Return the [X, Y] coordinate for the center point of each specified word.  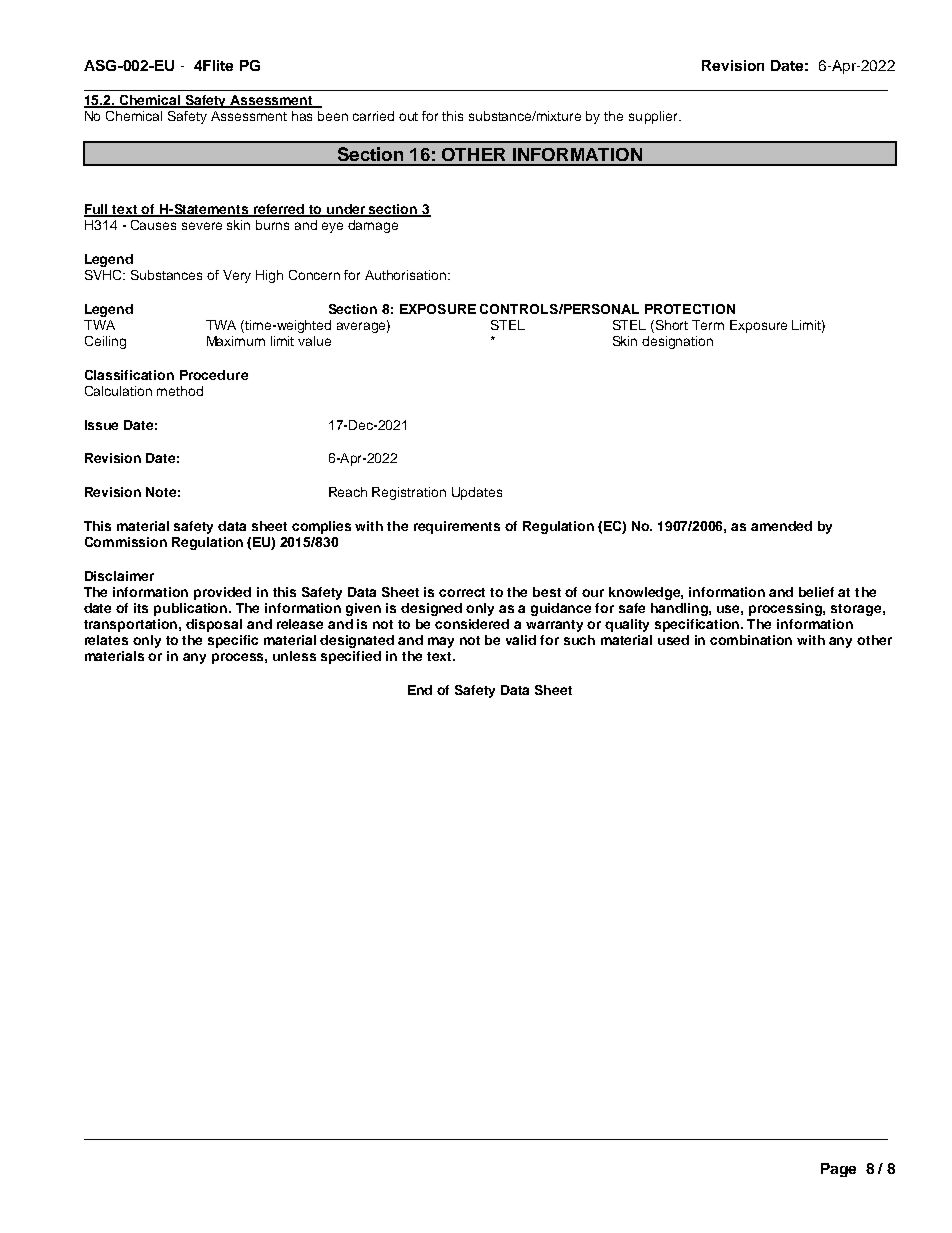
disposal [214, 625]
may [441, 642]
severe [202, 226]
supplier [654, 117]
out [408, 116]
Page [838, 1170]
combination [751, 640]
